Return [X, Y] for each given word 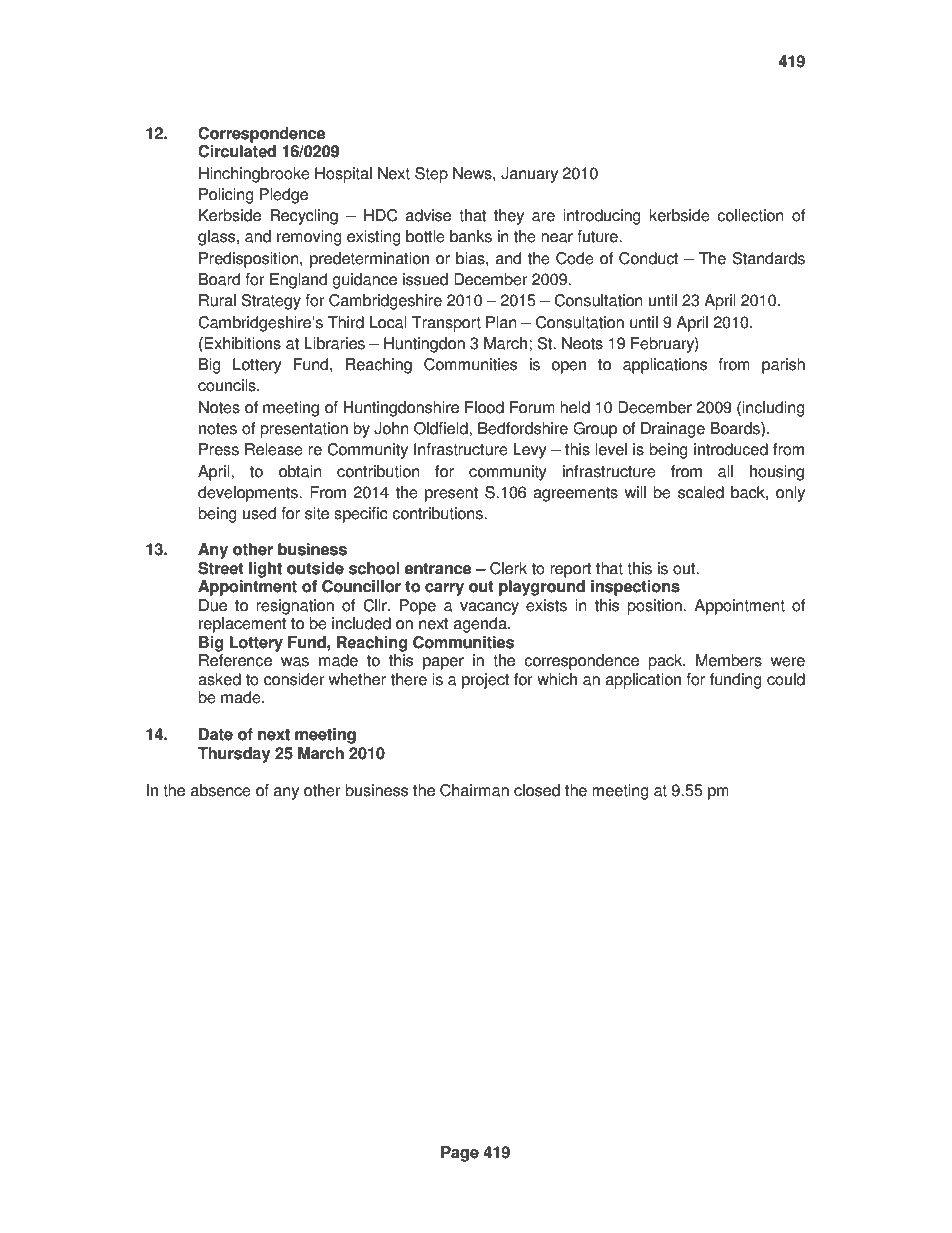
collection [750, 215]
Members [729, 660]
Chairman [474, 790]
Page [460, 1154]
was [295, 662]
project [485, 681]
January [529, 175]
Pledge [284, 196]
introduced [731, 449]
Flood [484, 407]
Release [274, 449]
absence [221, 790]
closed [537, 790]
